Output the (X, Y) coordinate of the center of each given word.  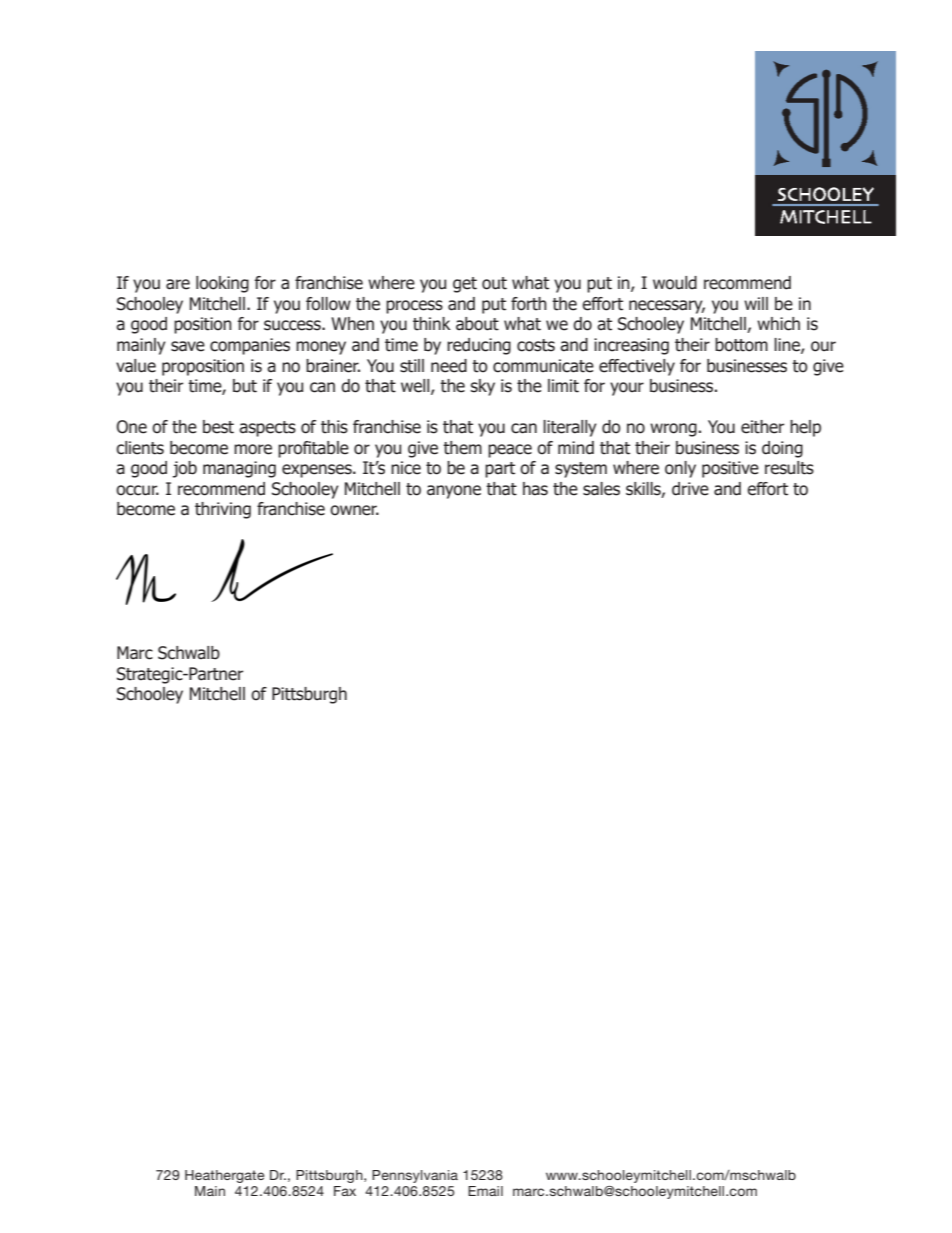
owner (354, 510)
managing (239, 469)
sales (601, 489)
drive (690, 489)
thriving (223, 510)
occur (137, 490)
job (185, 469)
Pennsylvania (415, 1176)
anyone (454, 492)
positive (730, 469)
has (535, 489)
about (477, 324)
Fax (345, 1191)
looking (222, 284)
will (756, 303)
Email (485, 1191)
